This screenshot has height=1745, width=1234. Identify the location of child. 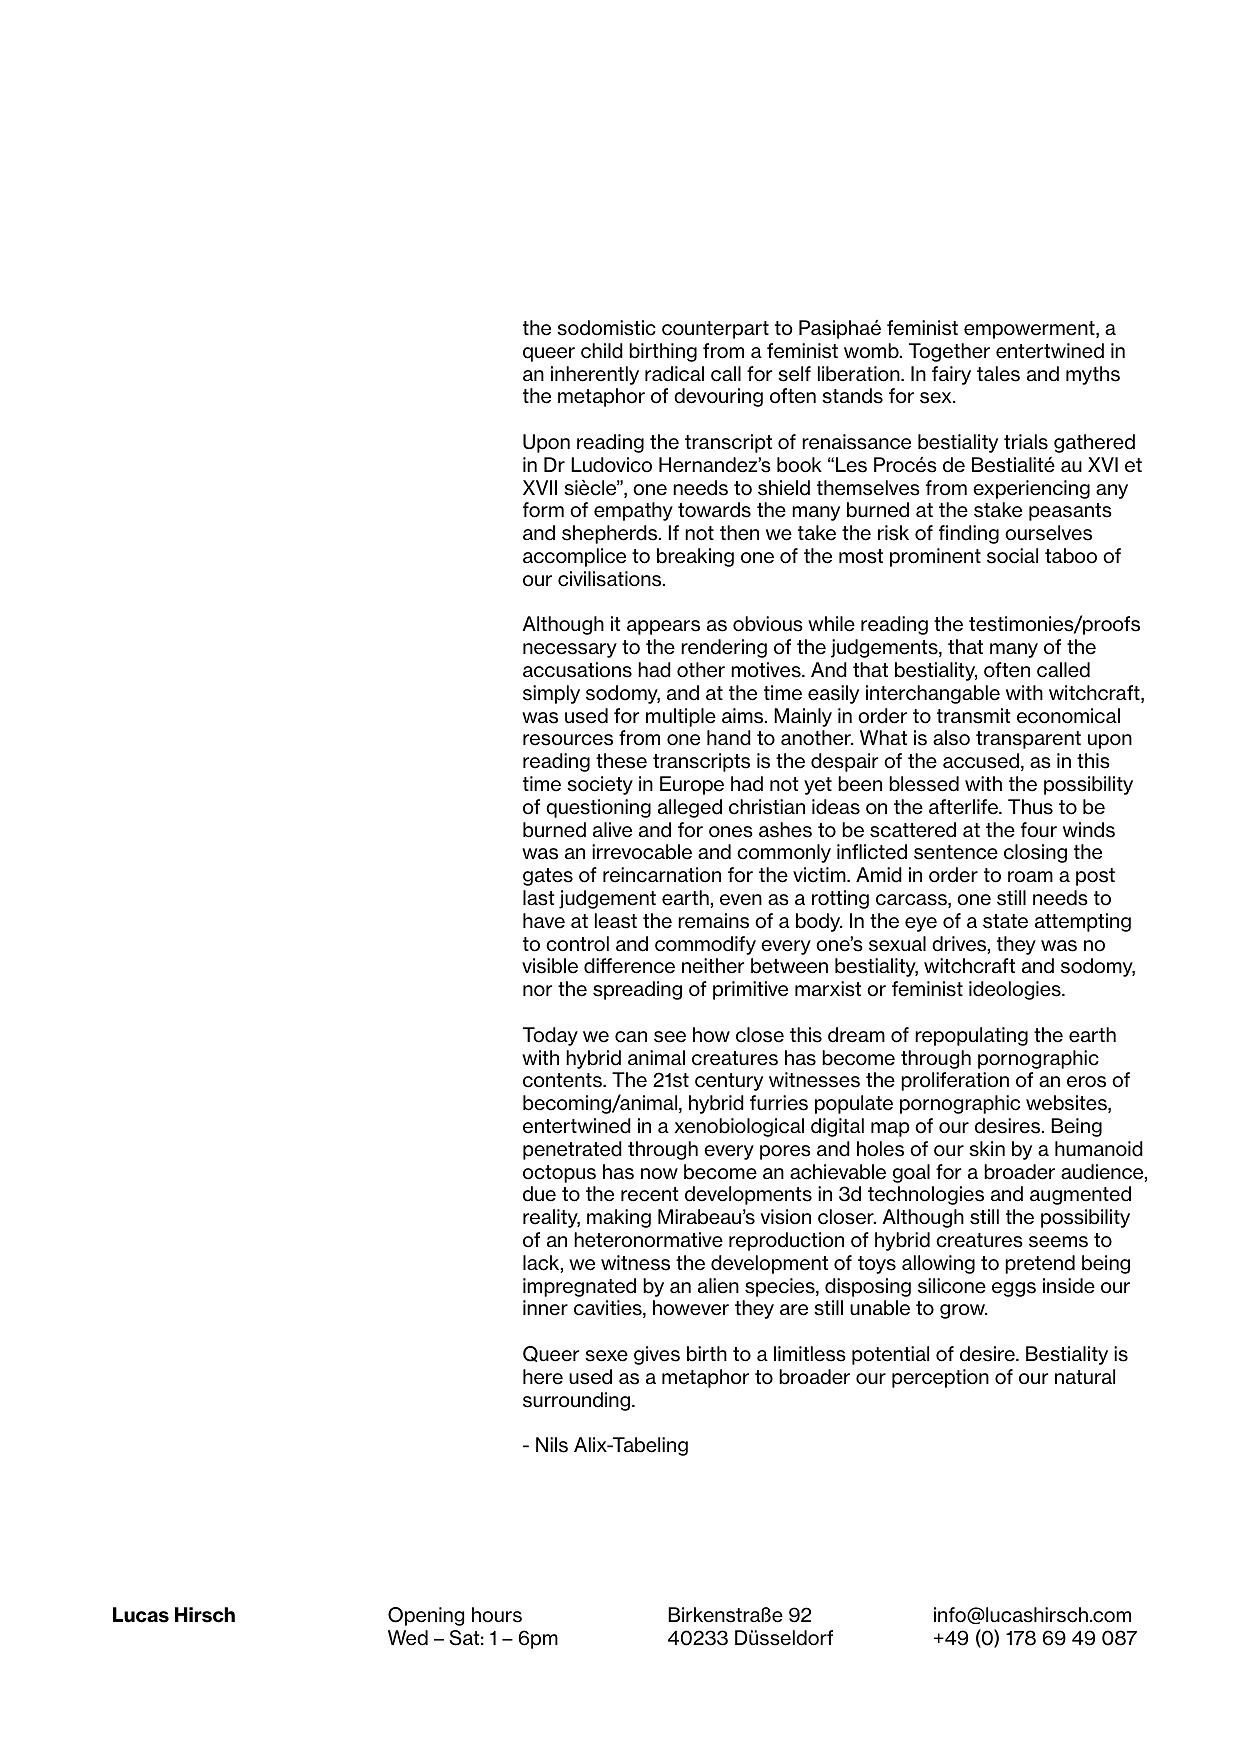
(602, 351).
